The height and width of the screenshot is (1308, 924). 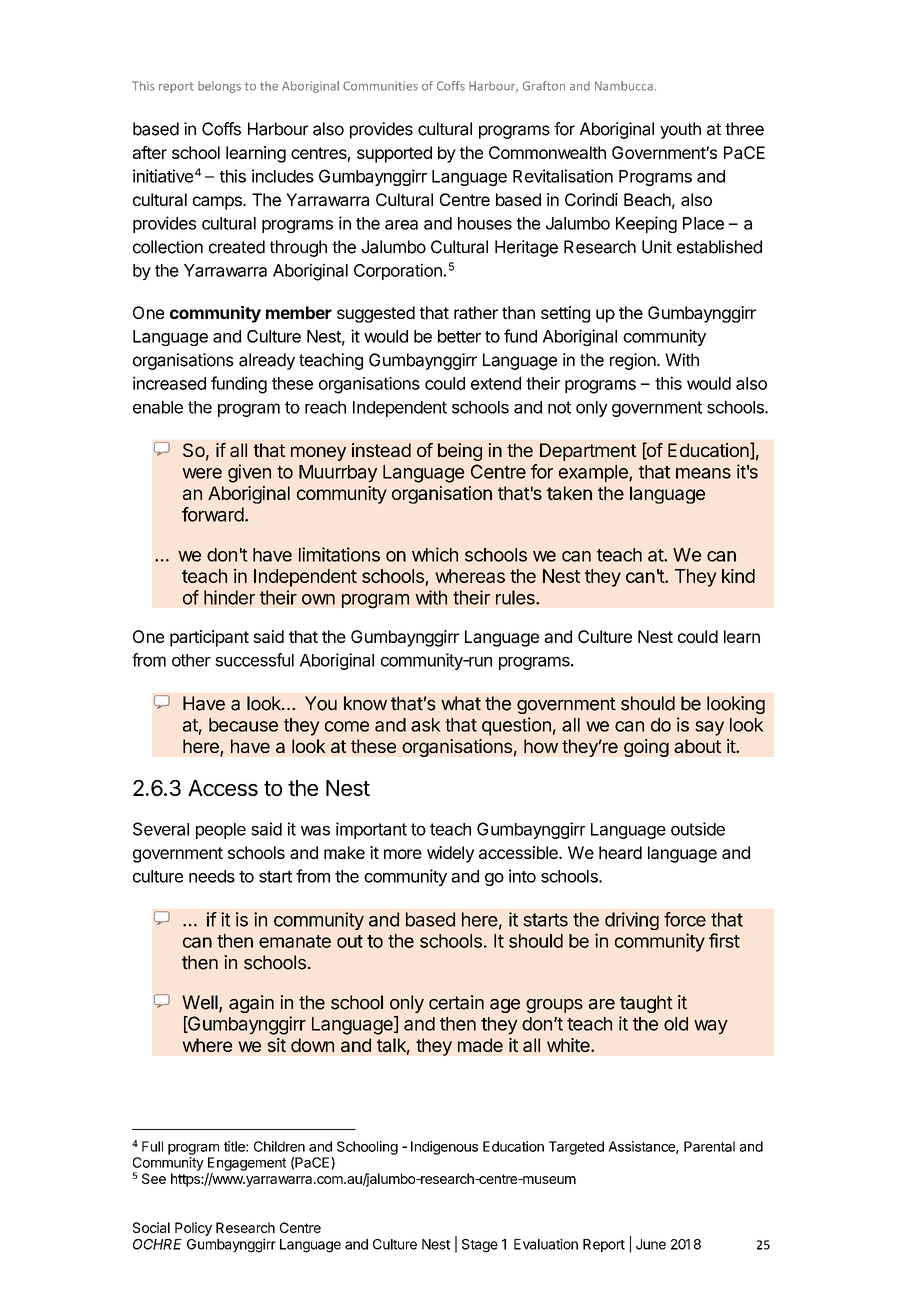 I want to click on Policy, so click(x=193, y=1229).
